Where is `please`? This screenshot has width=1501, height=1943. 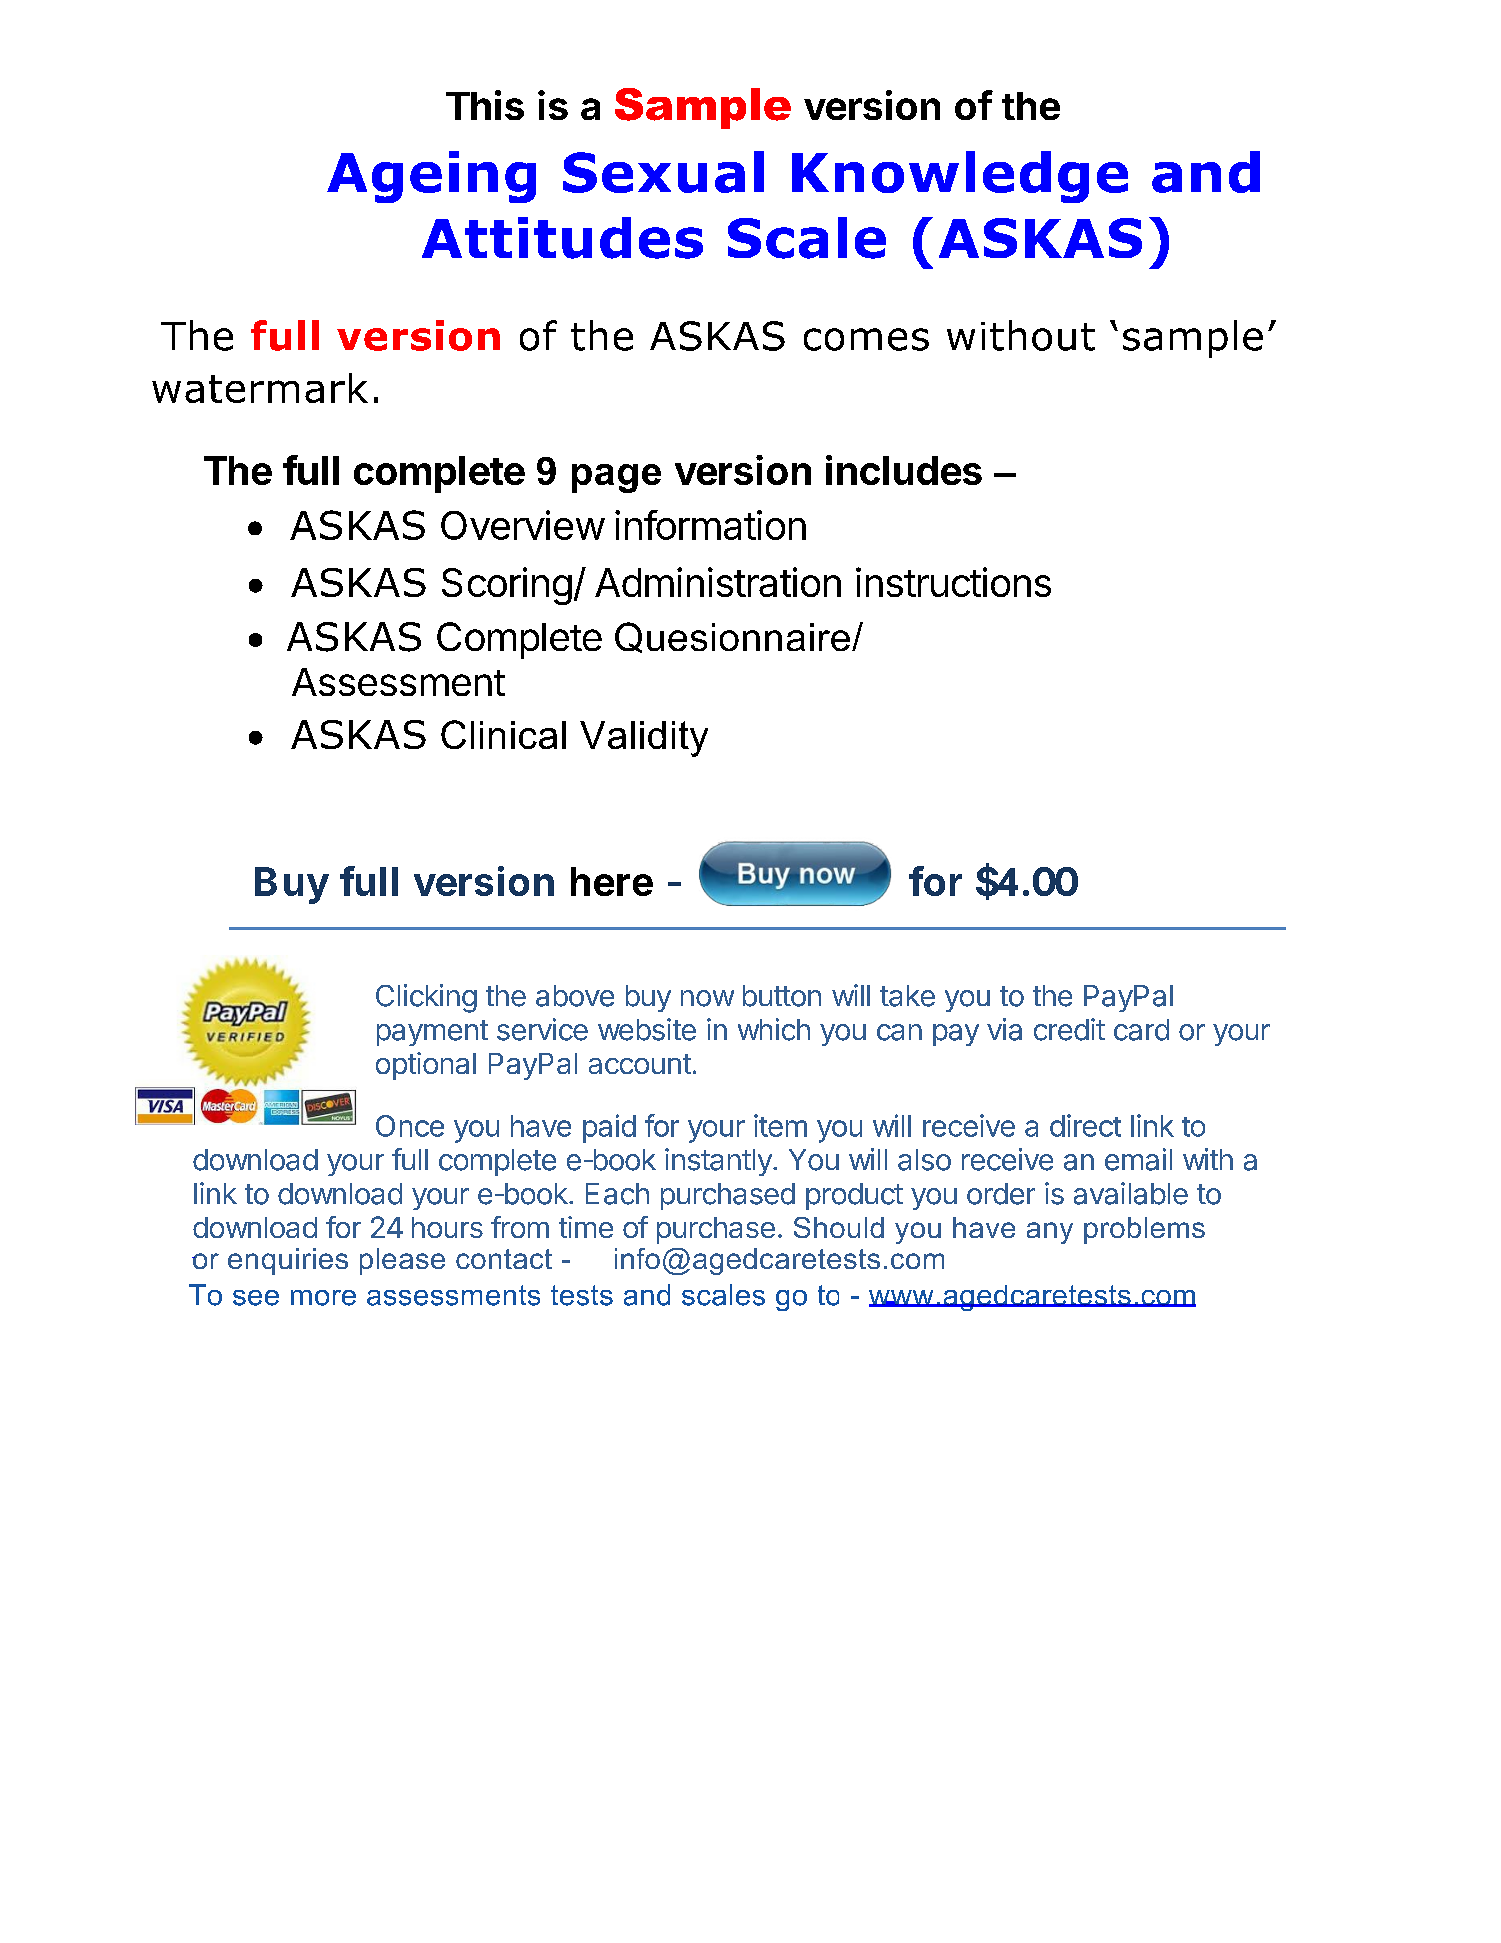
please is located at coordinates (402, 1261).
